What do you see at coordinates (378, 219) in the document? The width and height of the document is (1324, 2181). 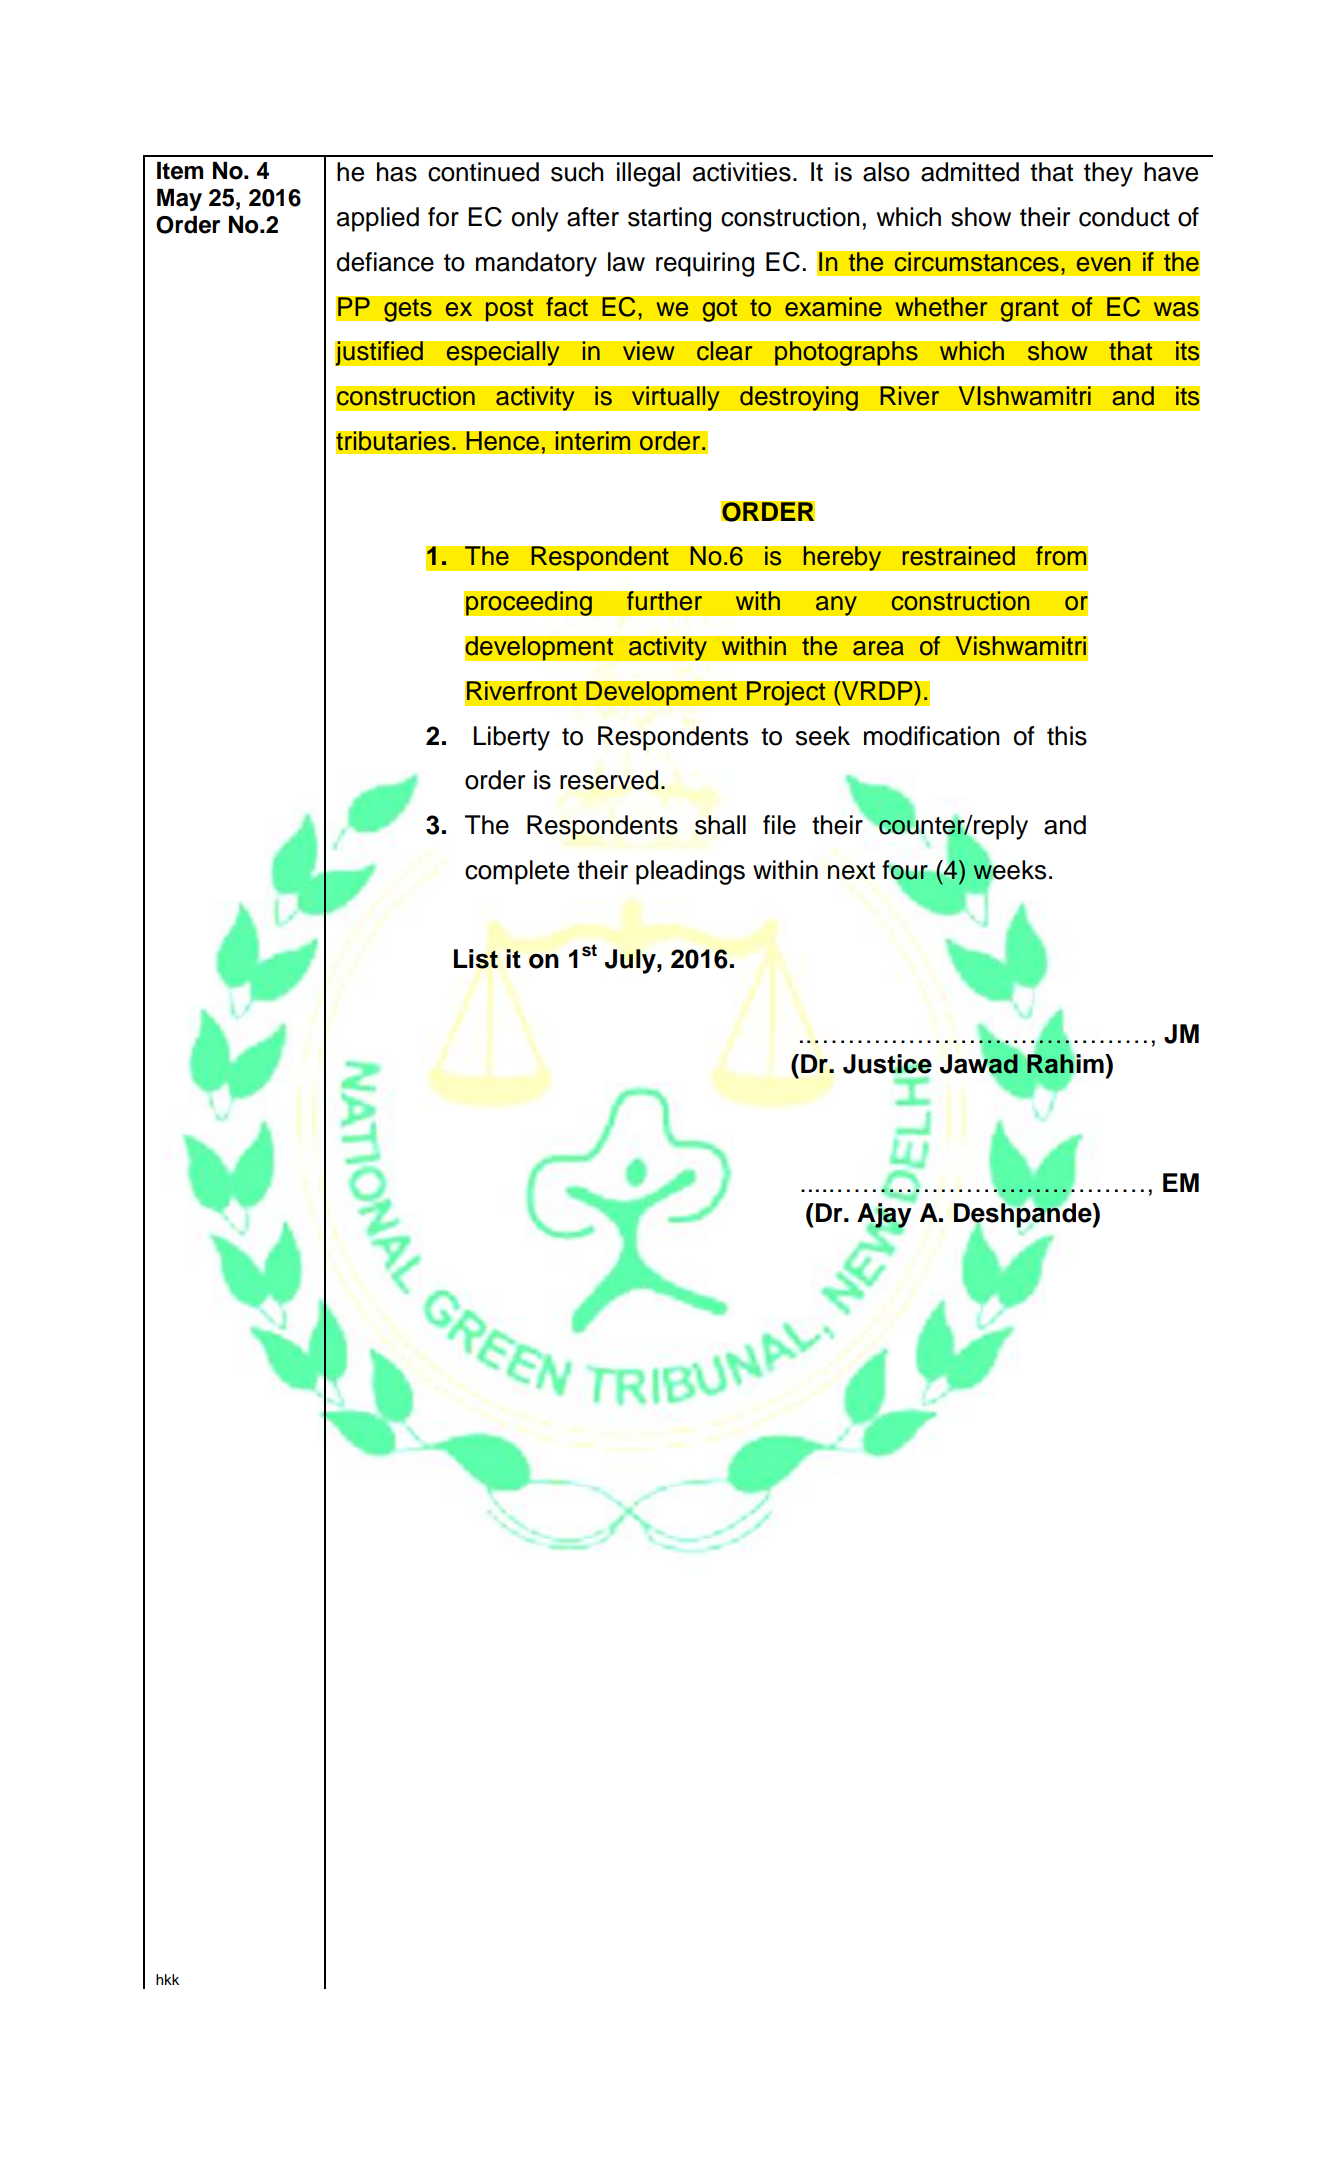 I see `applied` at bounding box center [378, 219].
